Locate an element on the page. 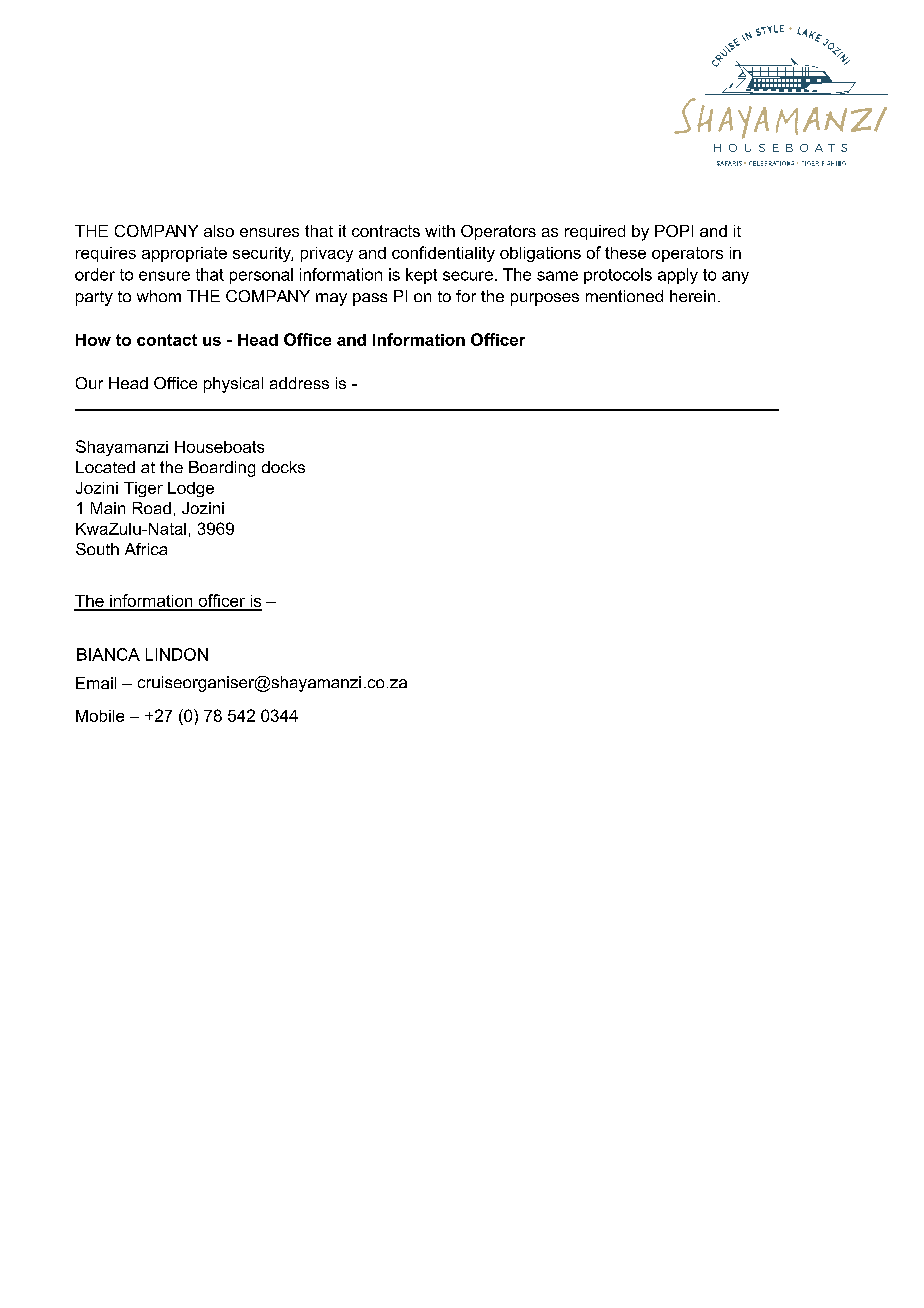  appropriate is located at coordinates (184, 254).
